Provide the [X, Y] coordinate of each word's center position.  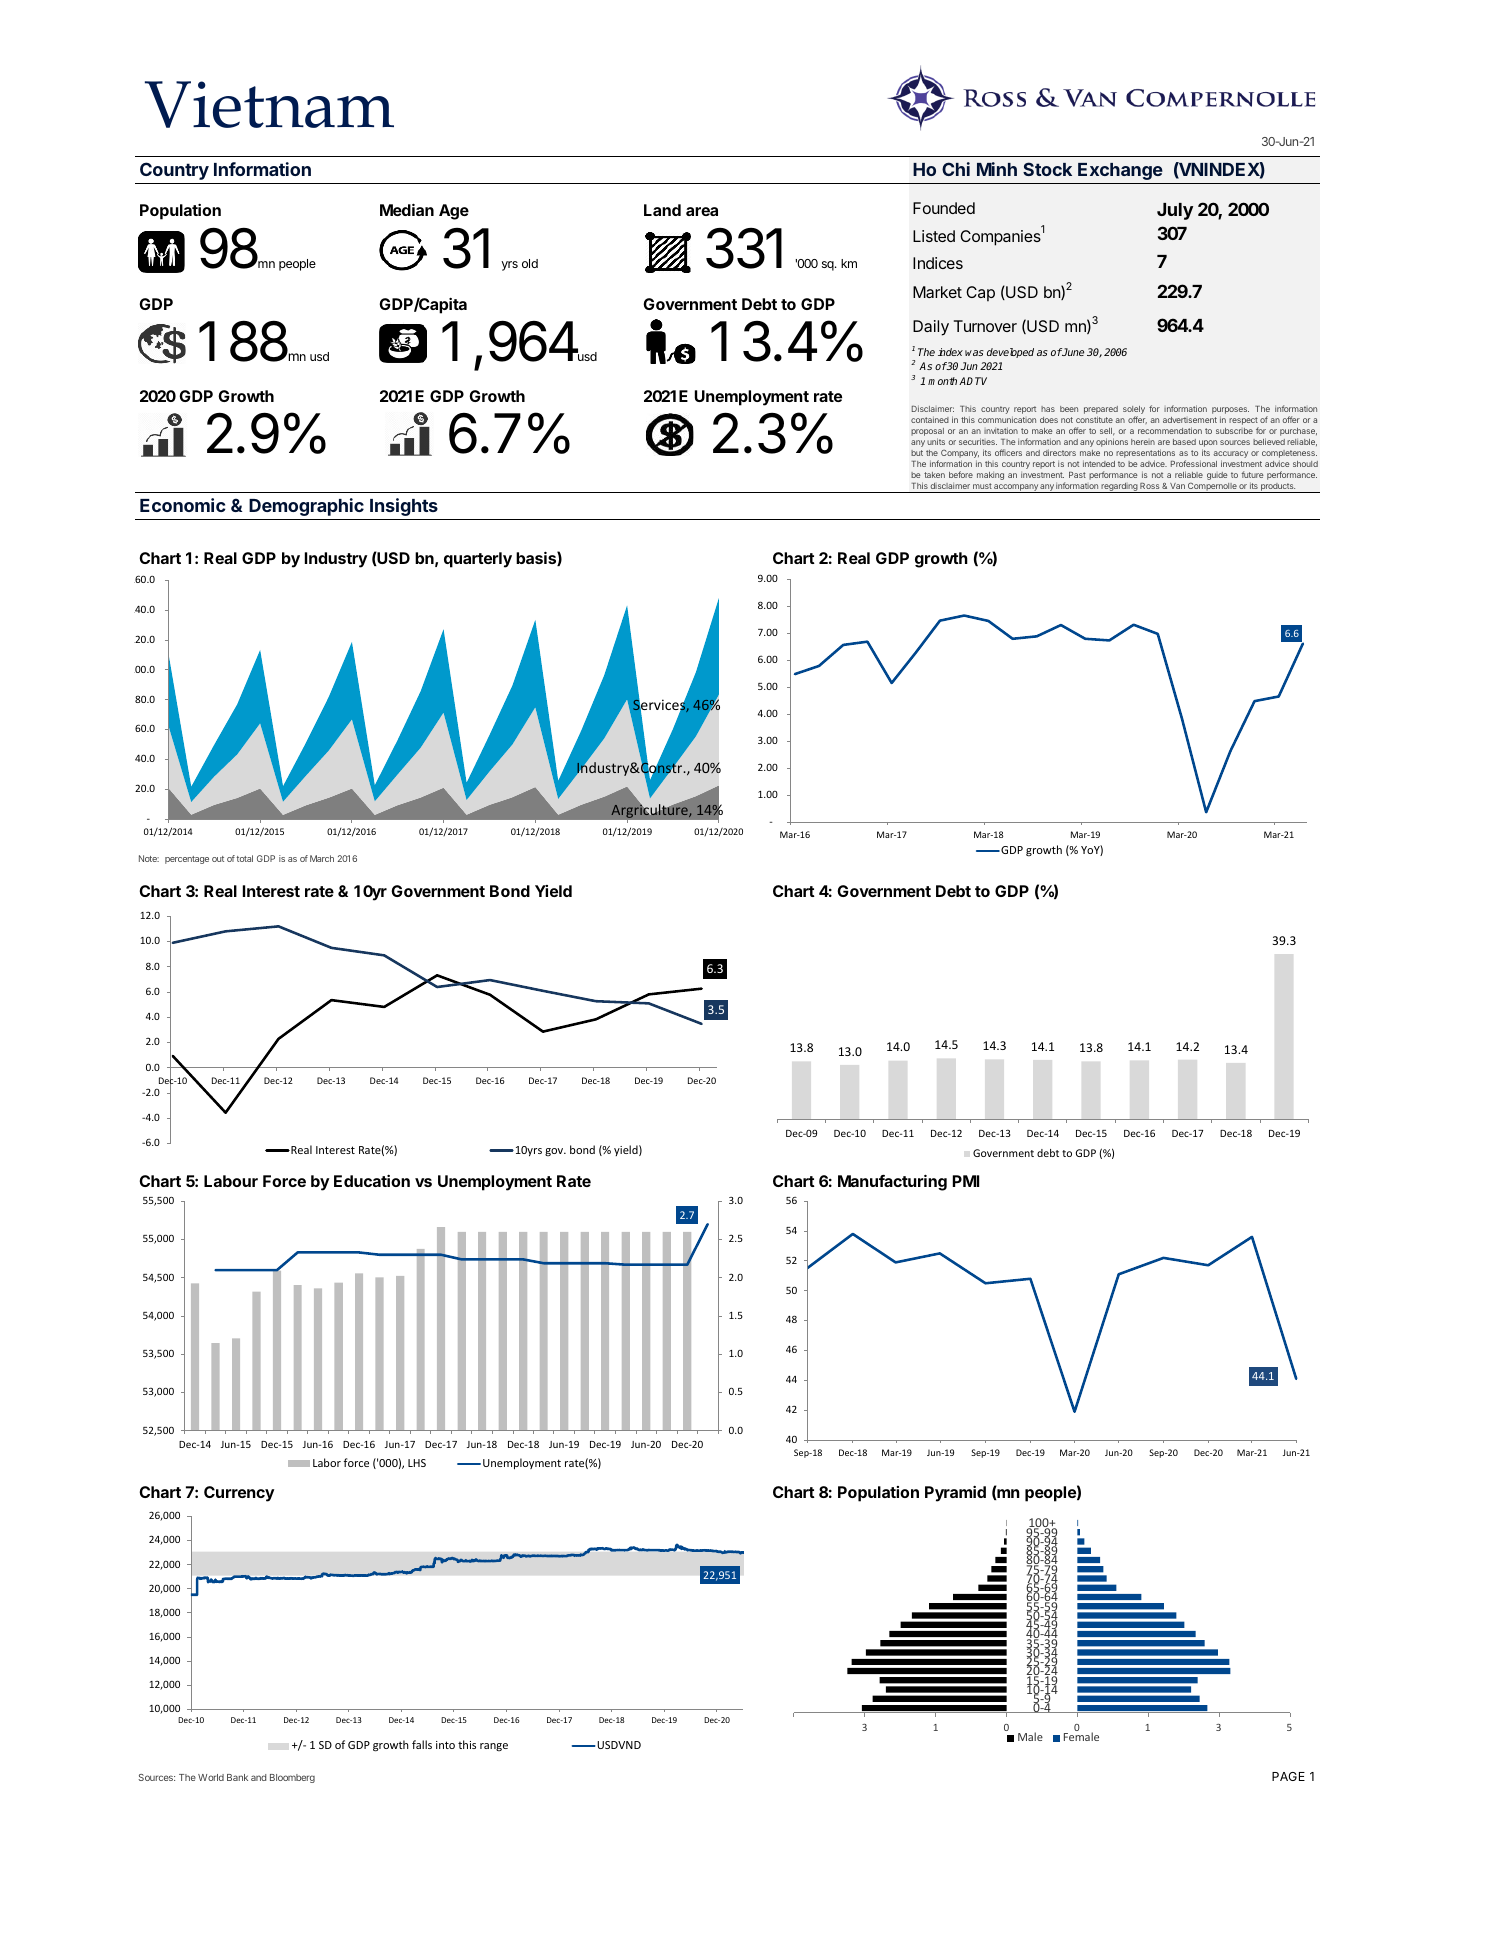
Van [1177, 486]
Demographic [306, 507]
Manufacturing [892, 1182]
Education [372, 1181]
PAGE [1288, 1776]
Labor [327, 1462]
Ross [1149, 486]
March [322, 858]
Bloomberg [292, 1778]
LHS [417, 1463]
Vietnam [269, 104]
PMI [966, 1181]
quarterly [478, 560]
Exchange [1120, 171]
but [917, 453]
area [702, 211]
